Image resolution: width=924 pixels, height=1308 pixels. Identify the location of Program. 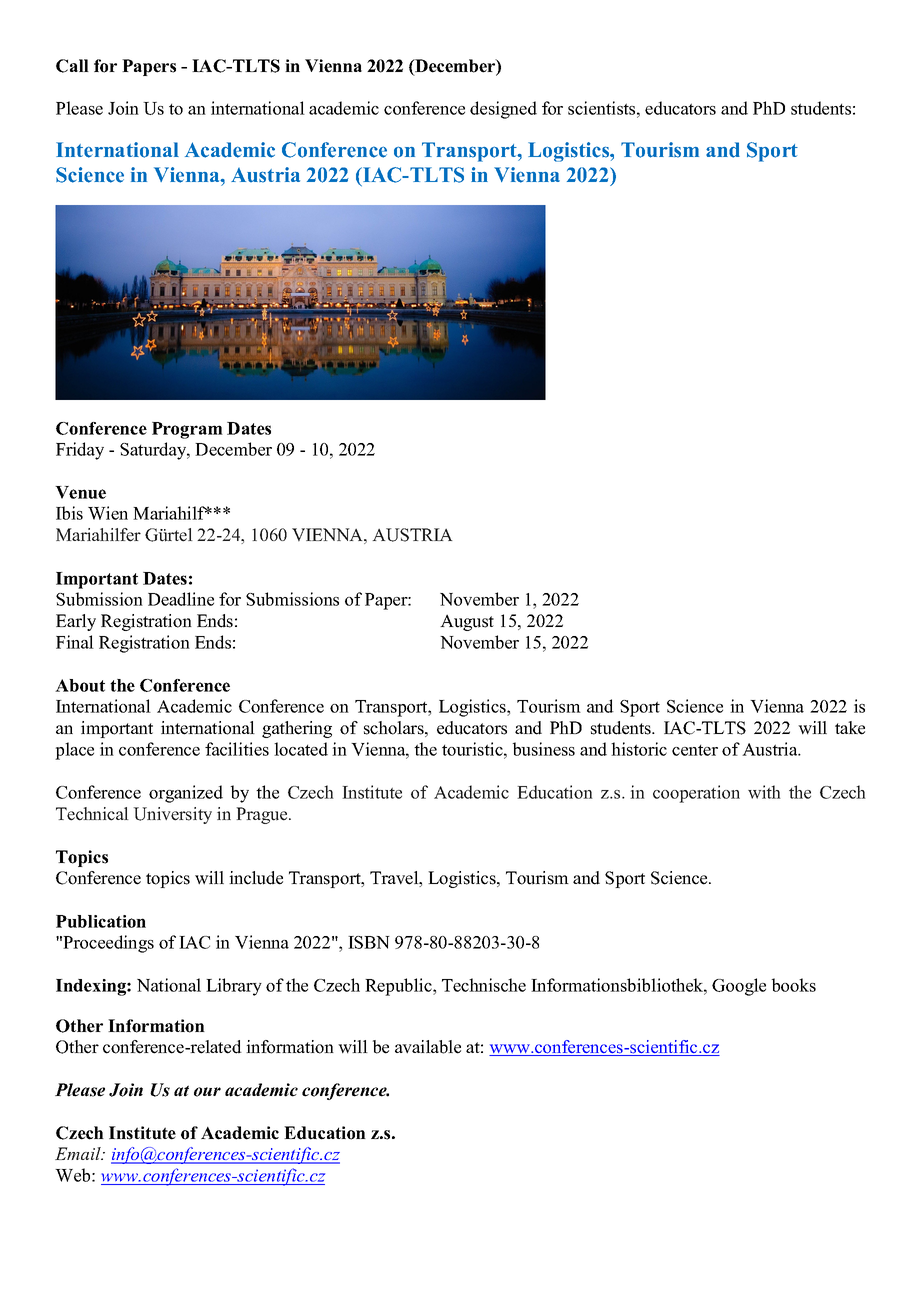
(187, 430).
